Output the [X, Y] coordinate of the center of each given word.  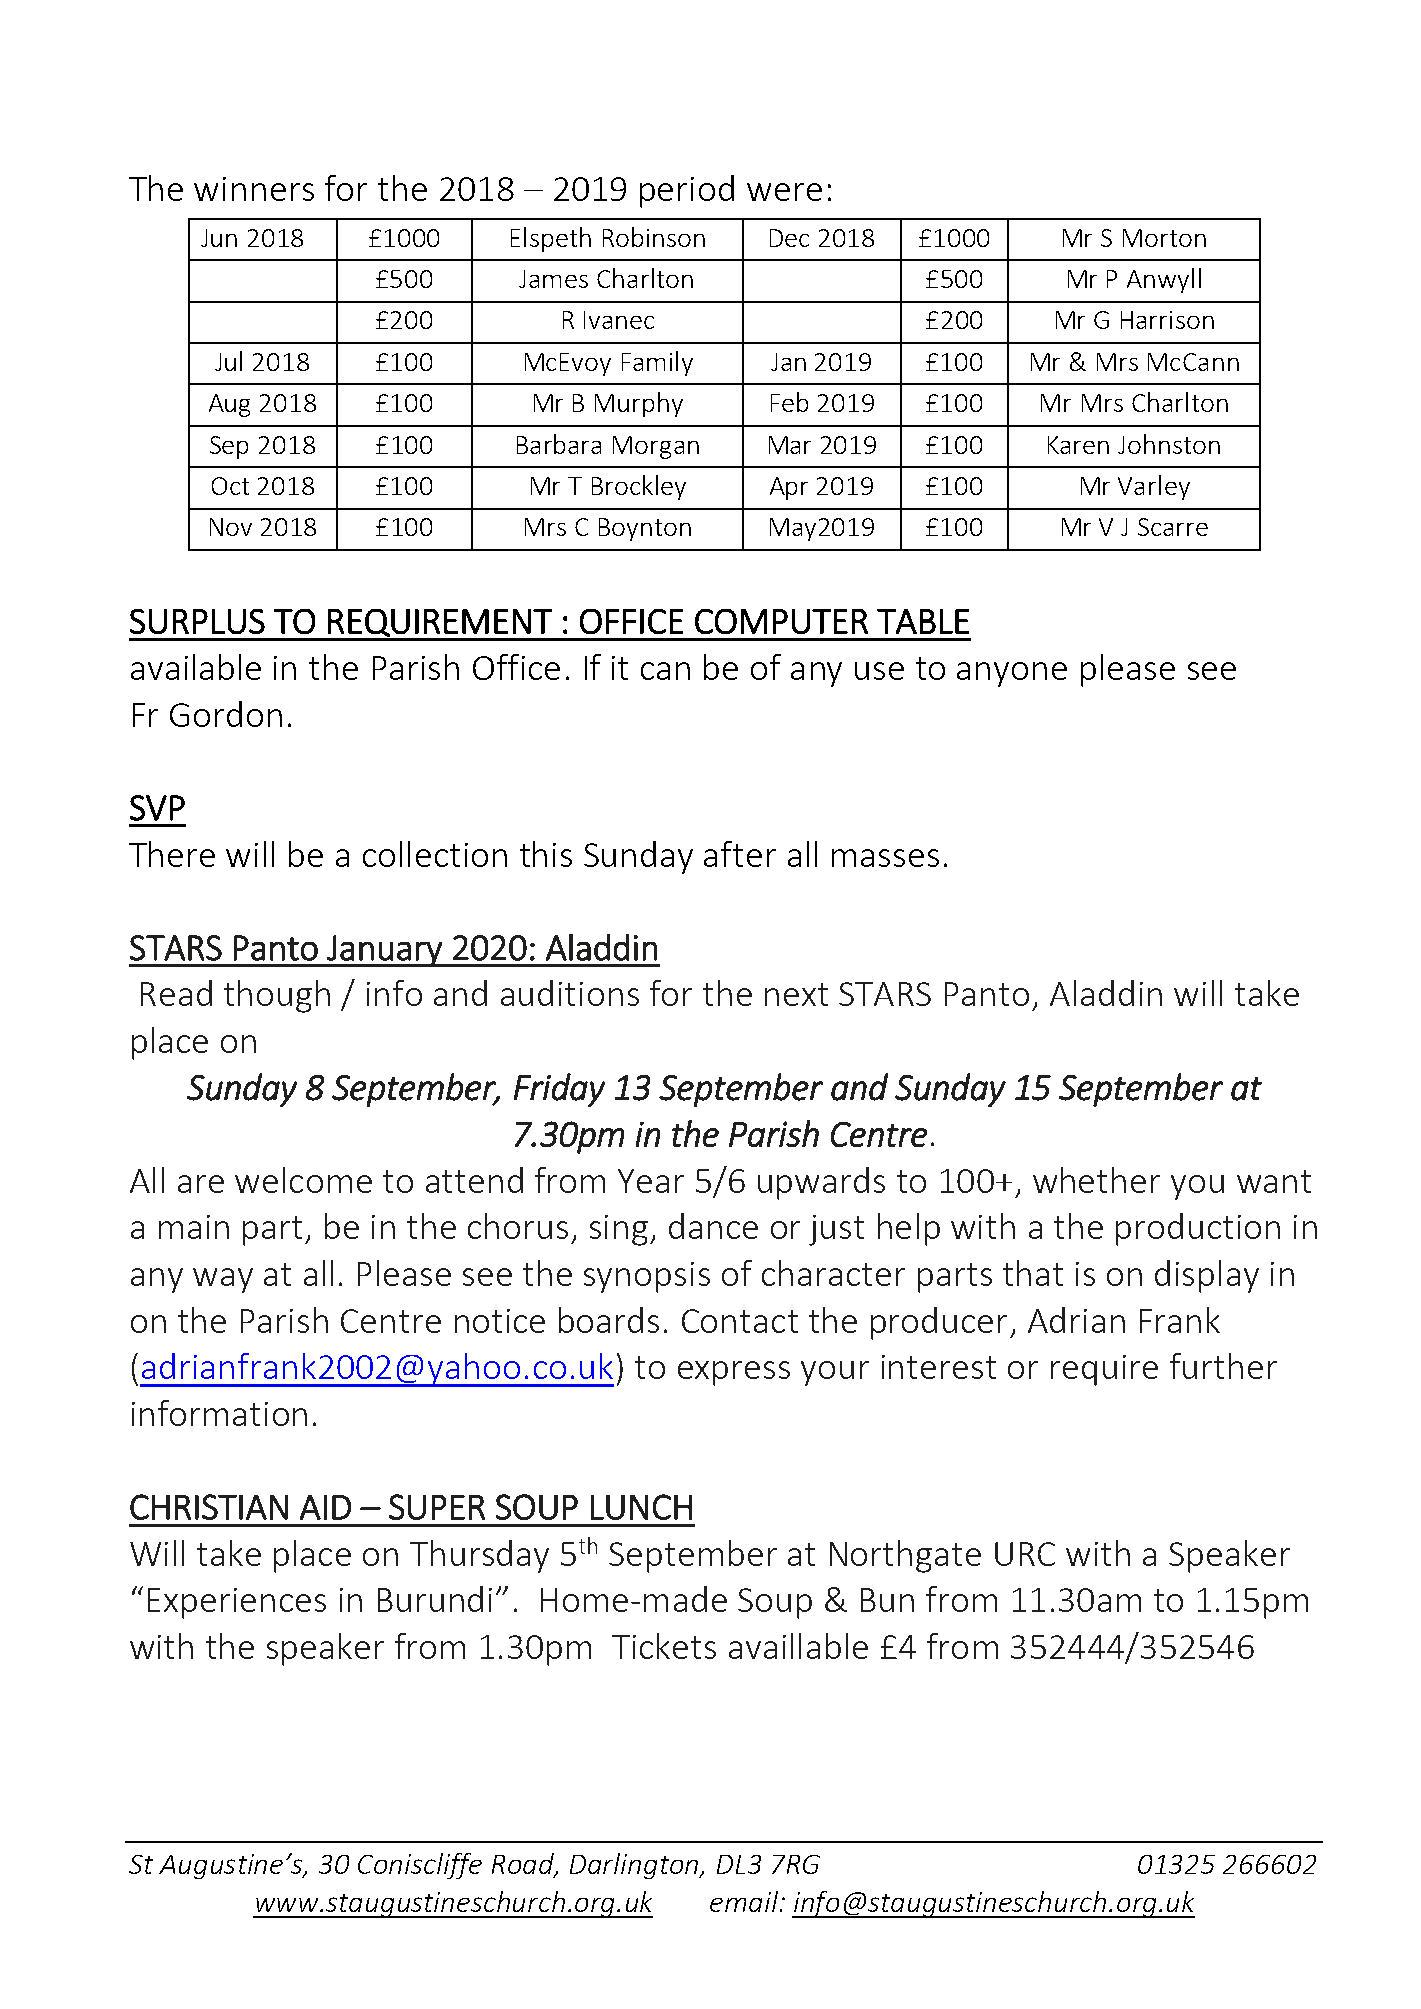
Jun [219, 238]
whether [1096, 1180]
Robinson [654, 237]
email [744, 1901]
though [277, 996]
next [796, 994]
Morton [1164, 238]
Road [524, 1865]
